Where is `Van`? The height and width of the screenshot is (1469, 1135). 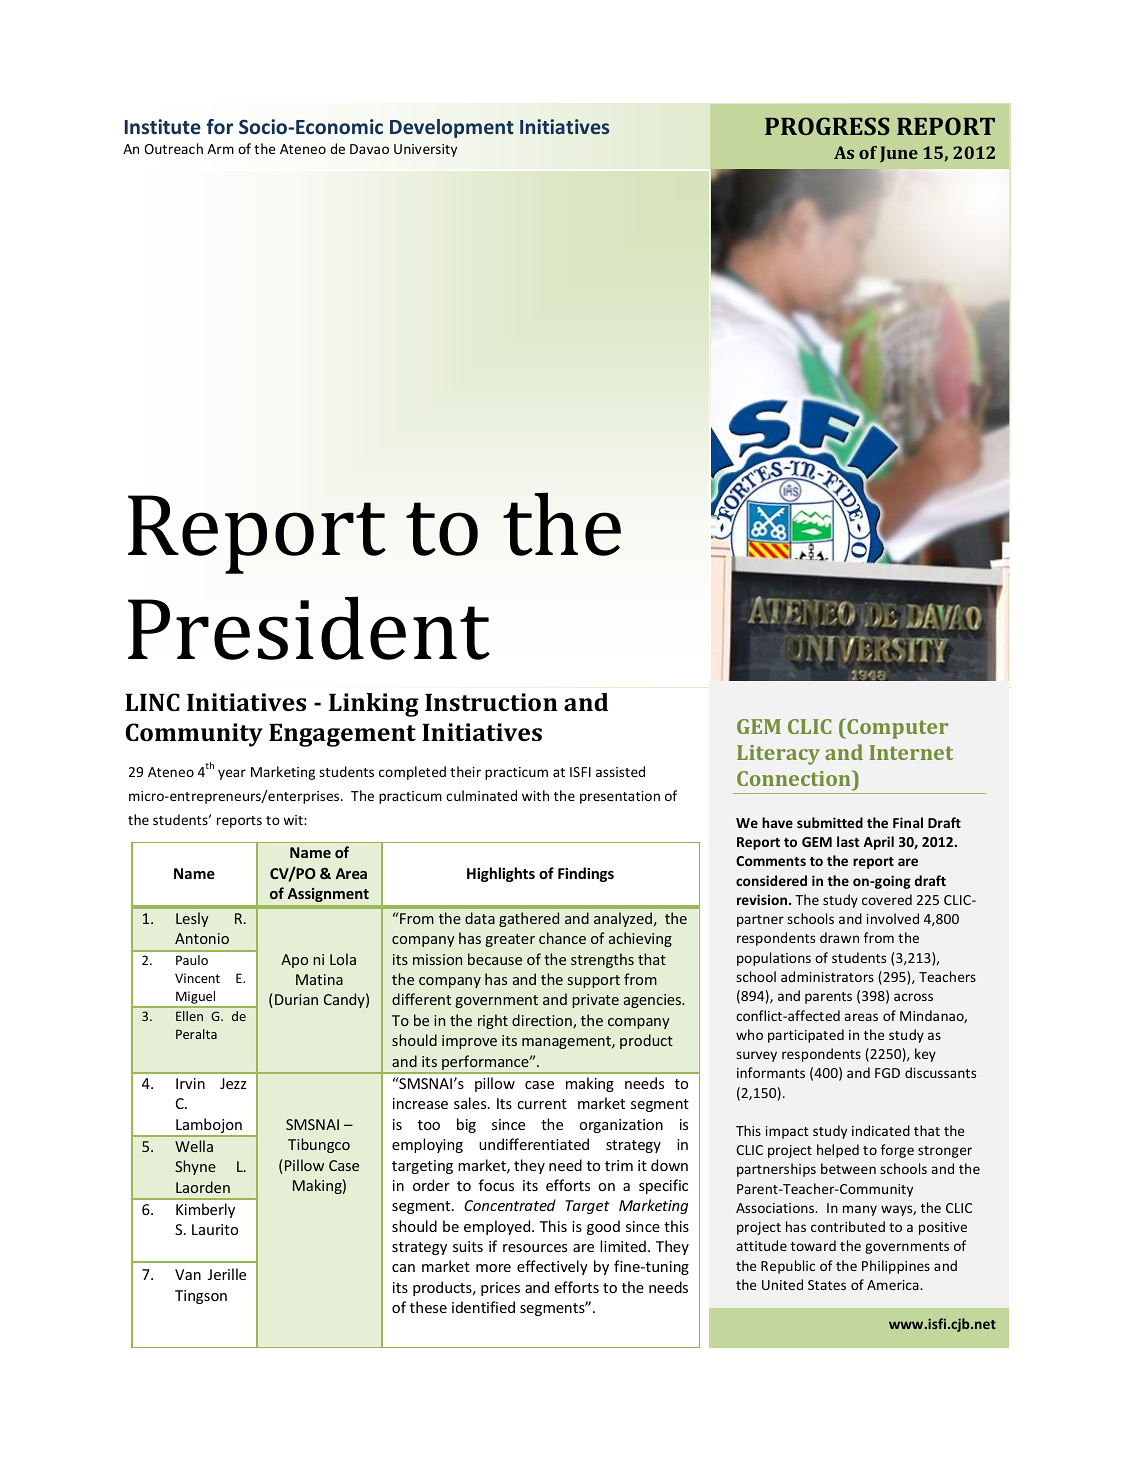 Van is located at coordinates (188, 1274).
